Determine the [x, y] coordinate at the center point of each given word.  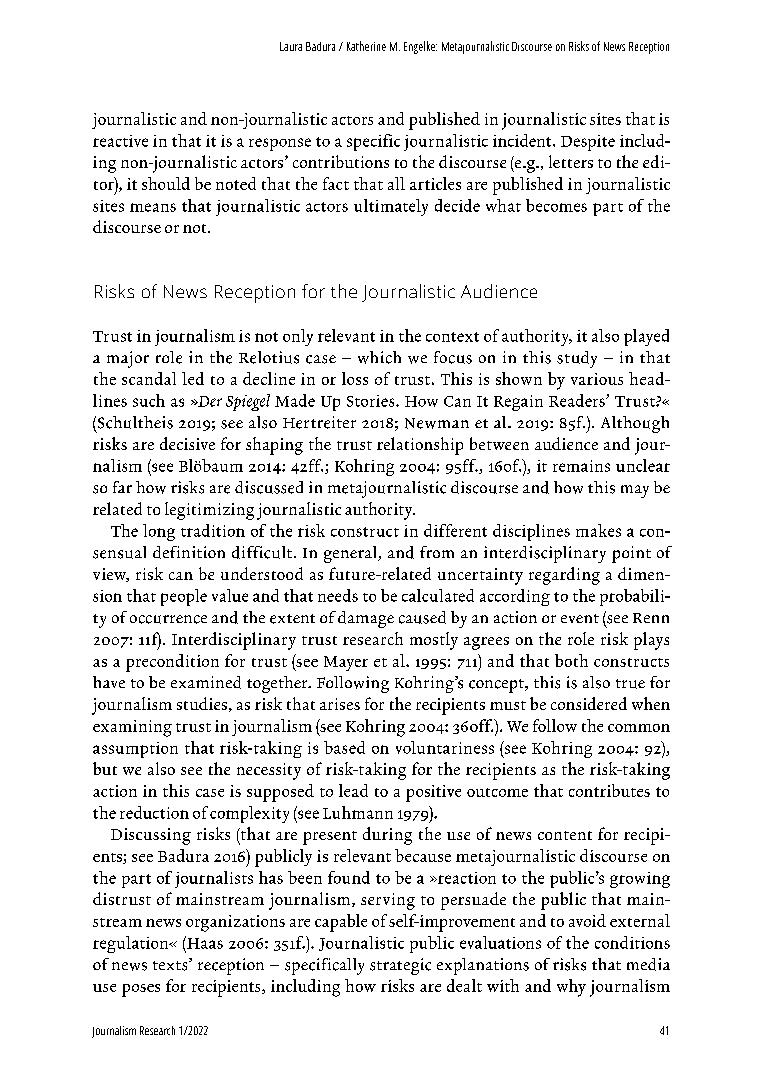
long [159, 532]
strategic [400, 966]
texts [171, 964]
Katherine [366, 46]
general [351, 554]
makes [598, 530]
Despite [588, 143]
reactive [120, 141]
